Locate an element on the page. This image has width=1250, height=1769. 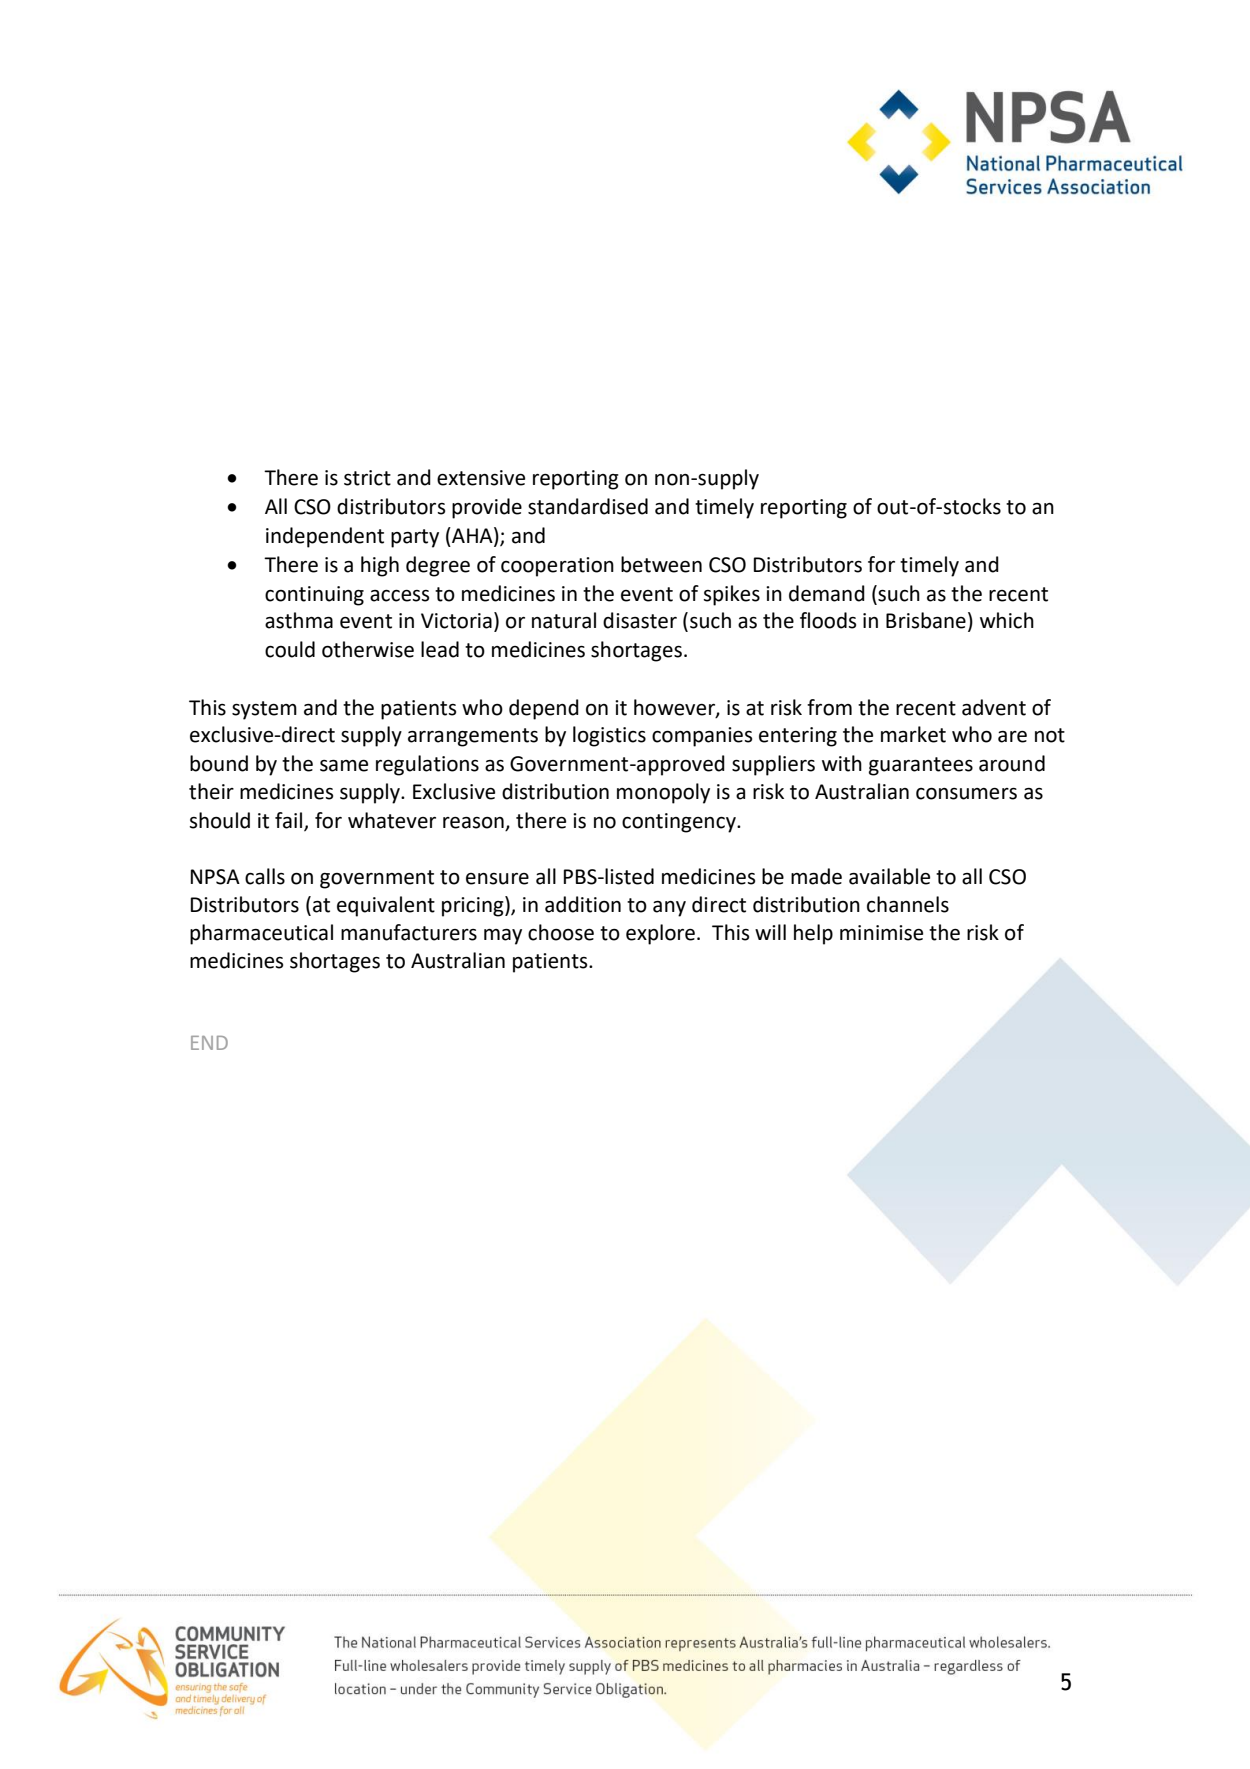
system is located at coordinates (264, 710).
